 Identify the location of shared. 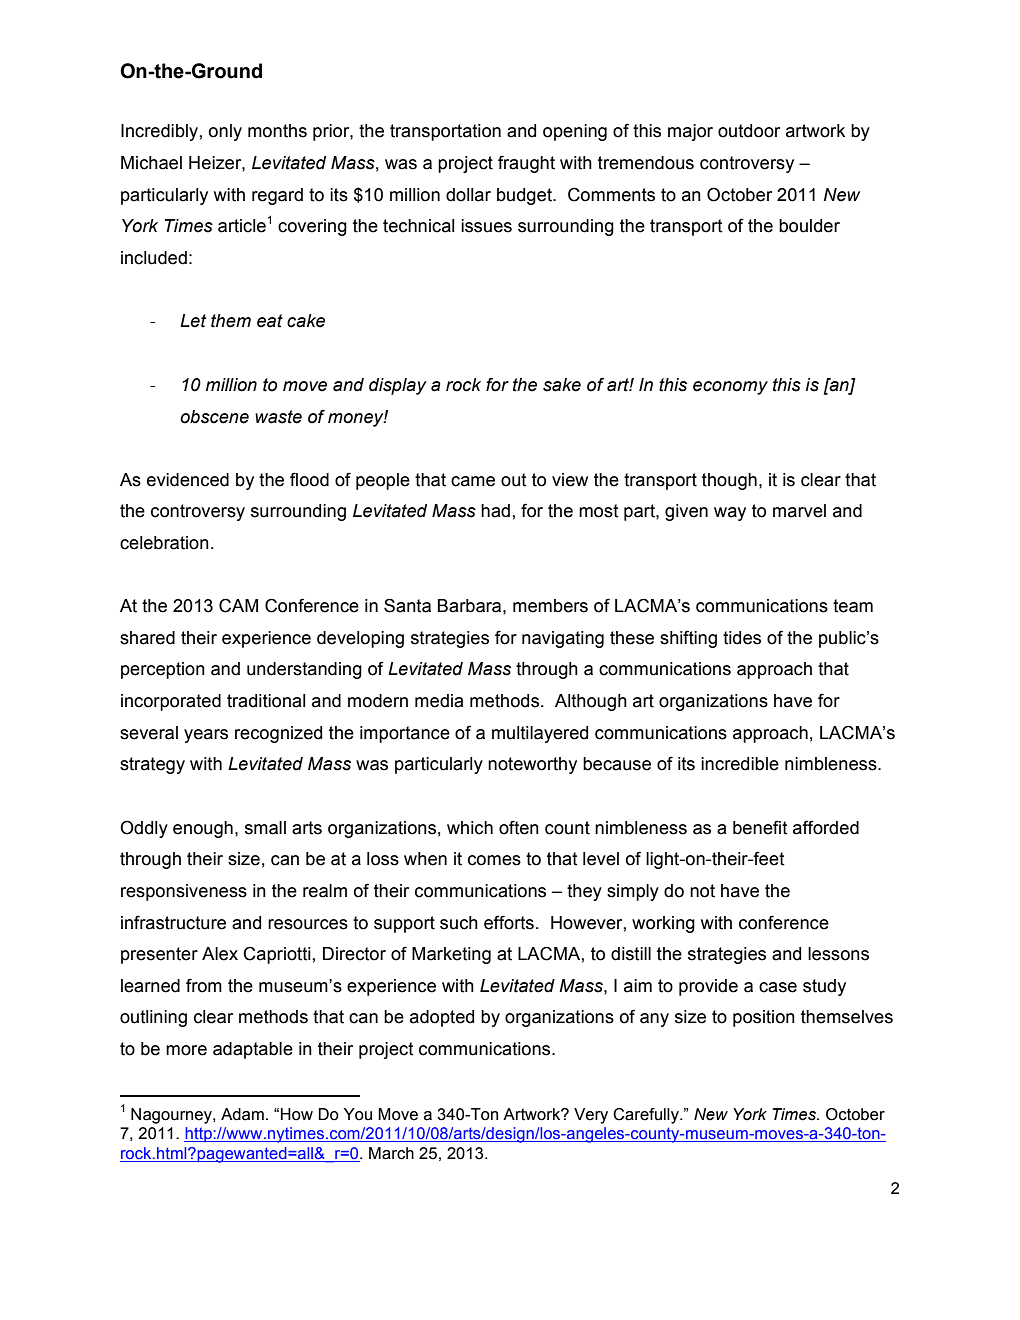
(147, 638).
